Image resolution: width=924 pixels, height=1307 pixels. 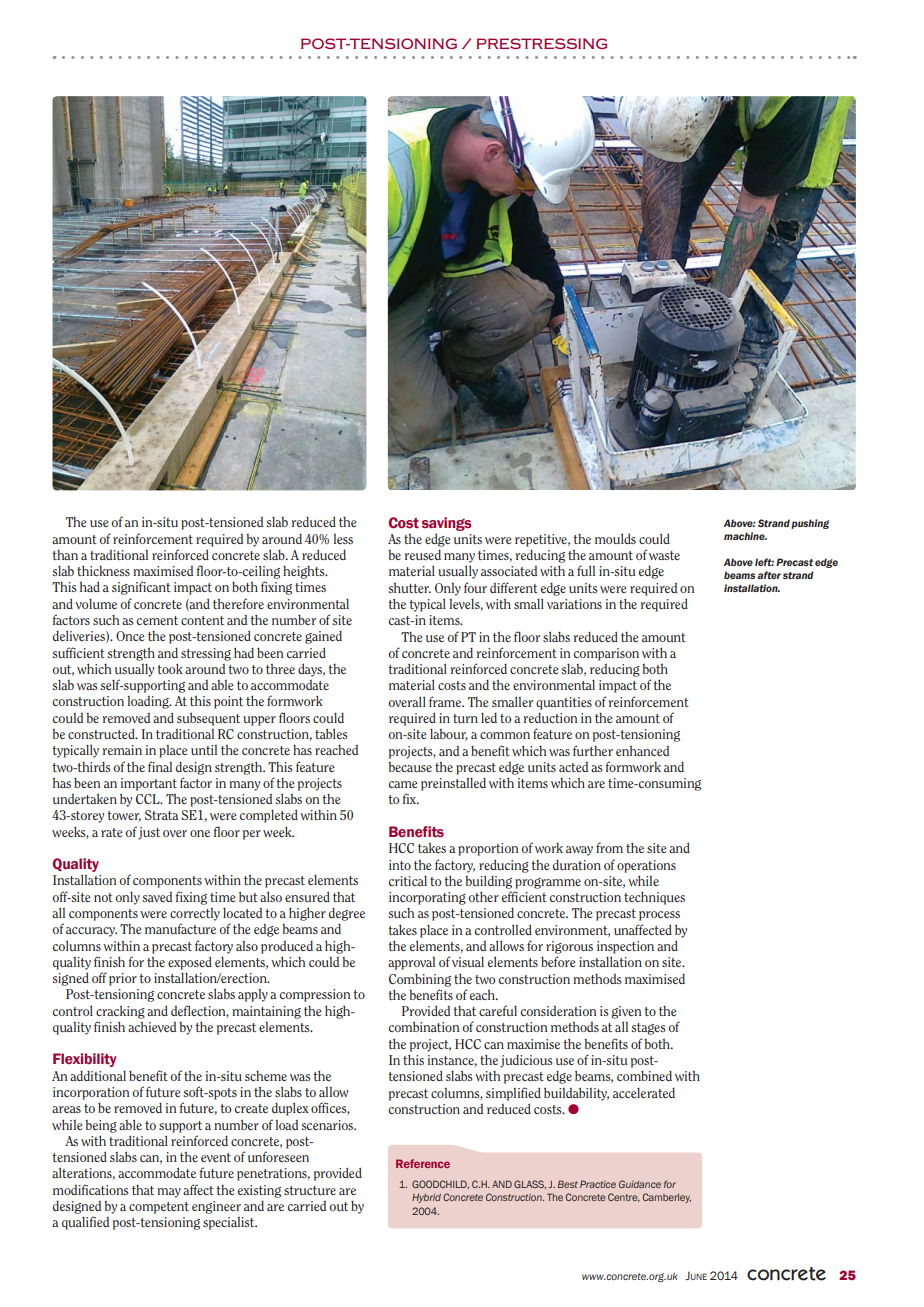 What do you see at coordinates (123, 979) in the screenshot?
I see `prior` at bounding box center [123, 979].
